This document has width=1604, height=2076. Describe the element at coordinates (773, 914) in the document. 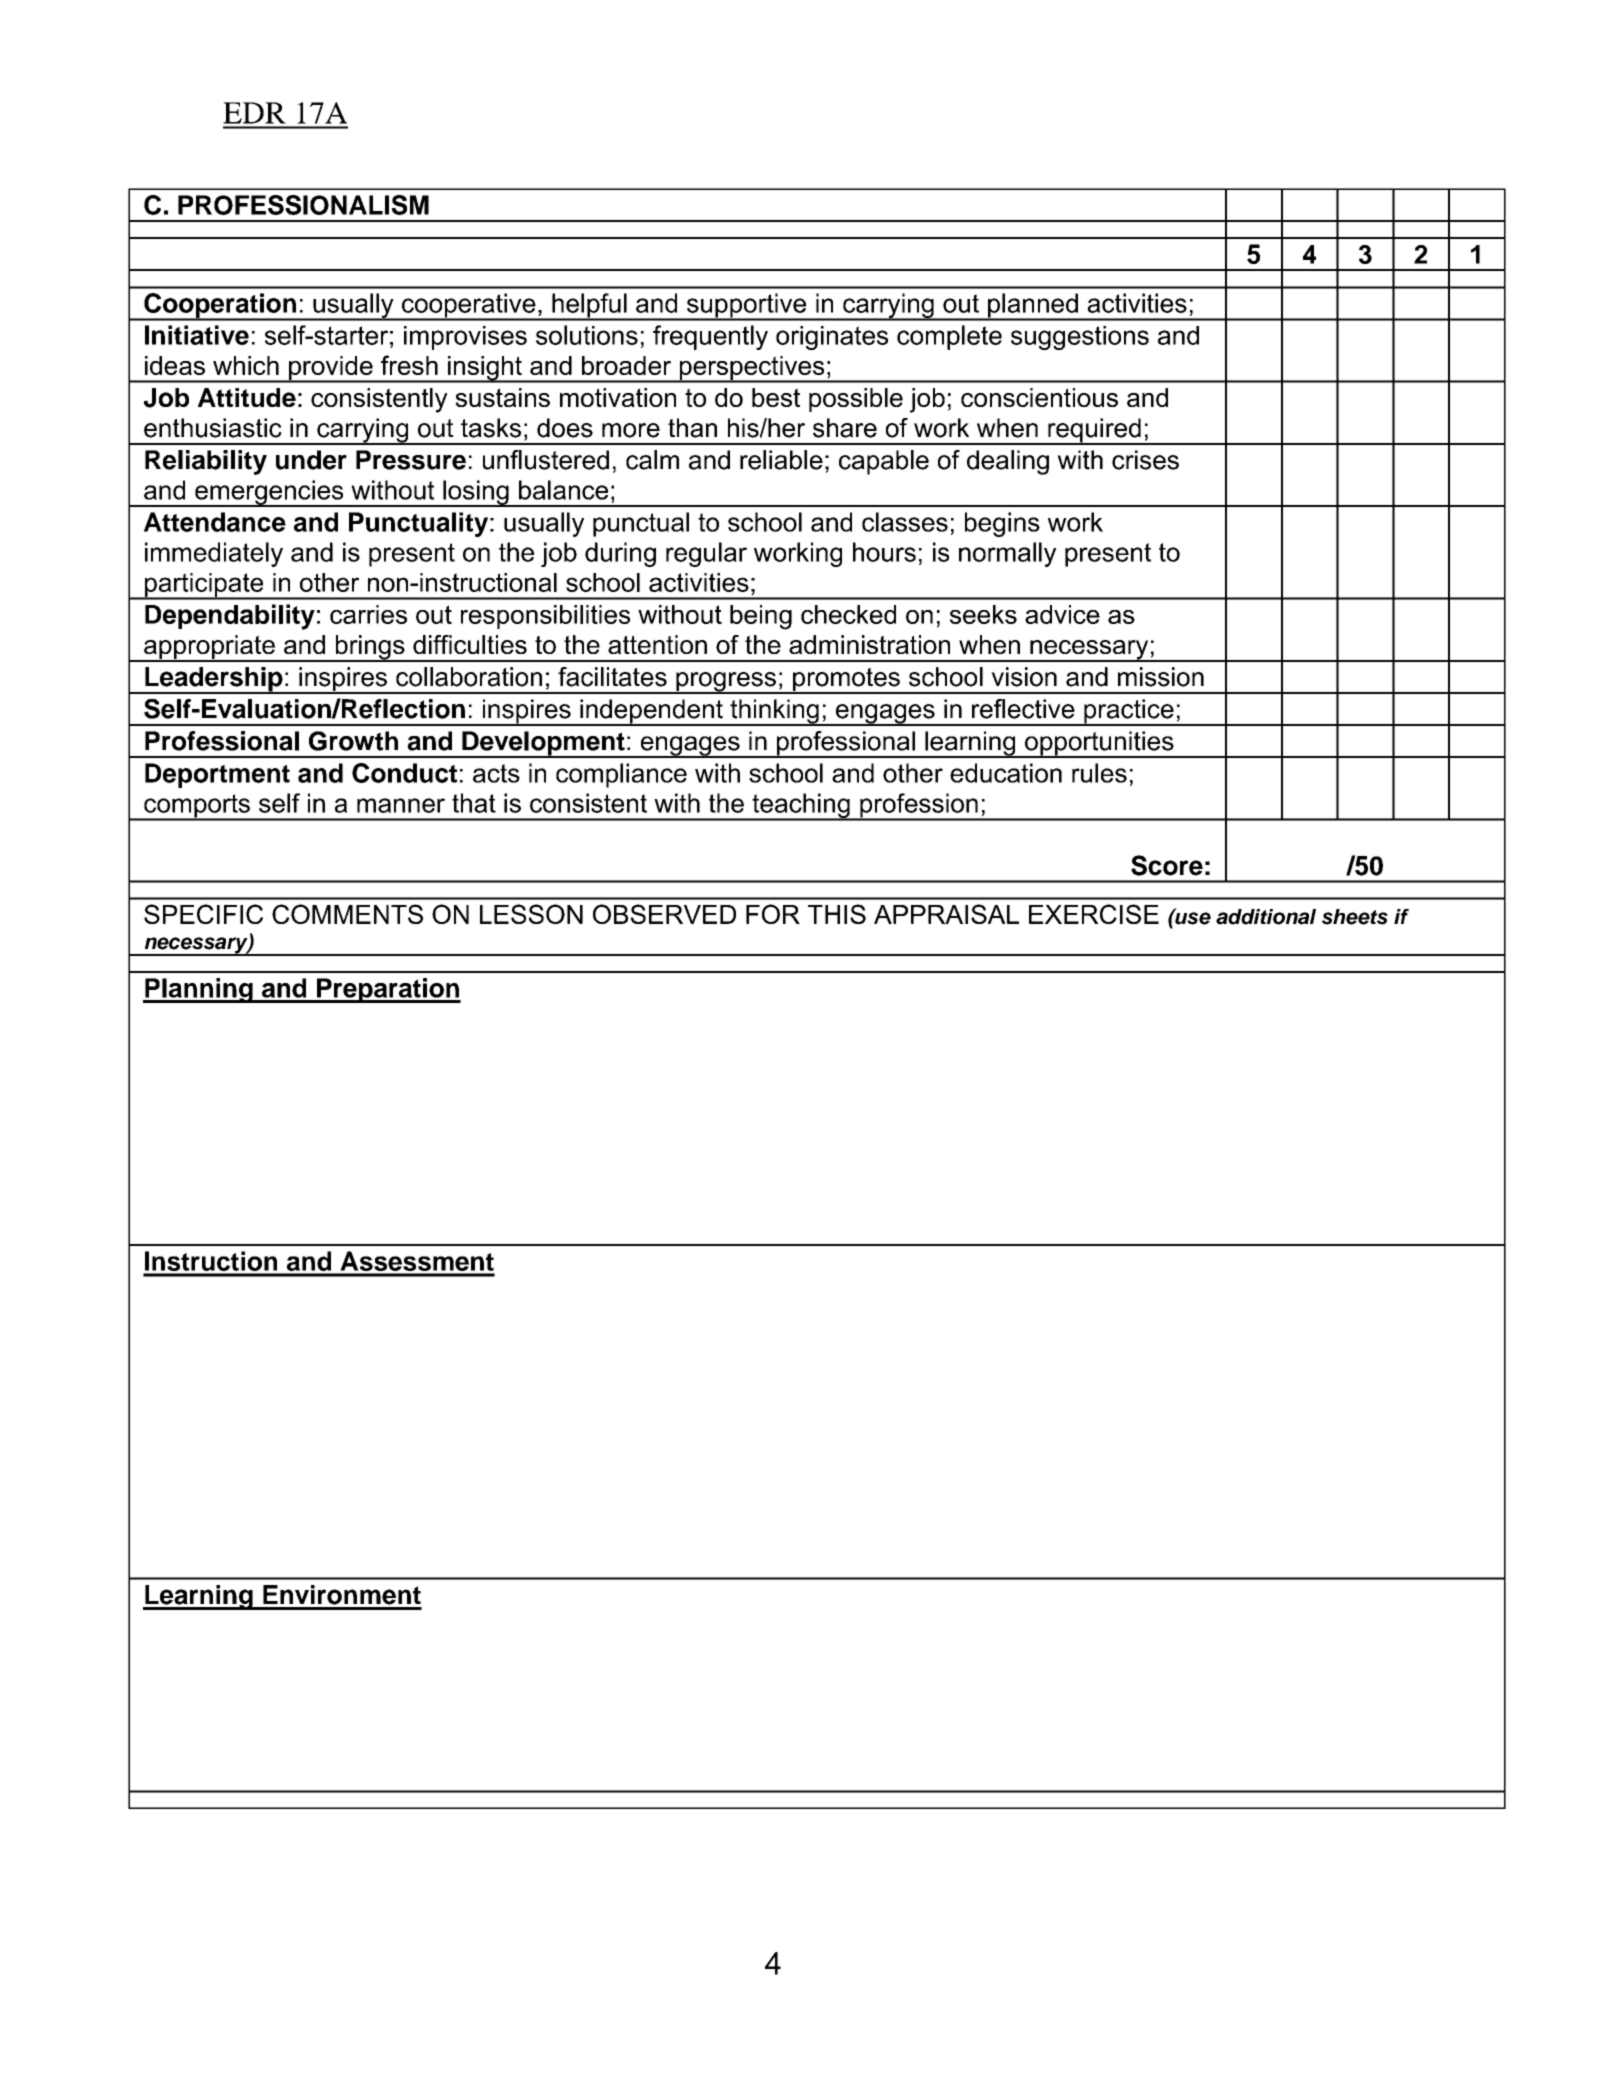

I see `FOR` at that location.
